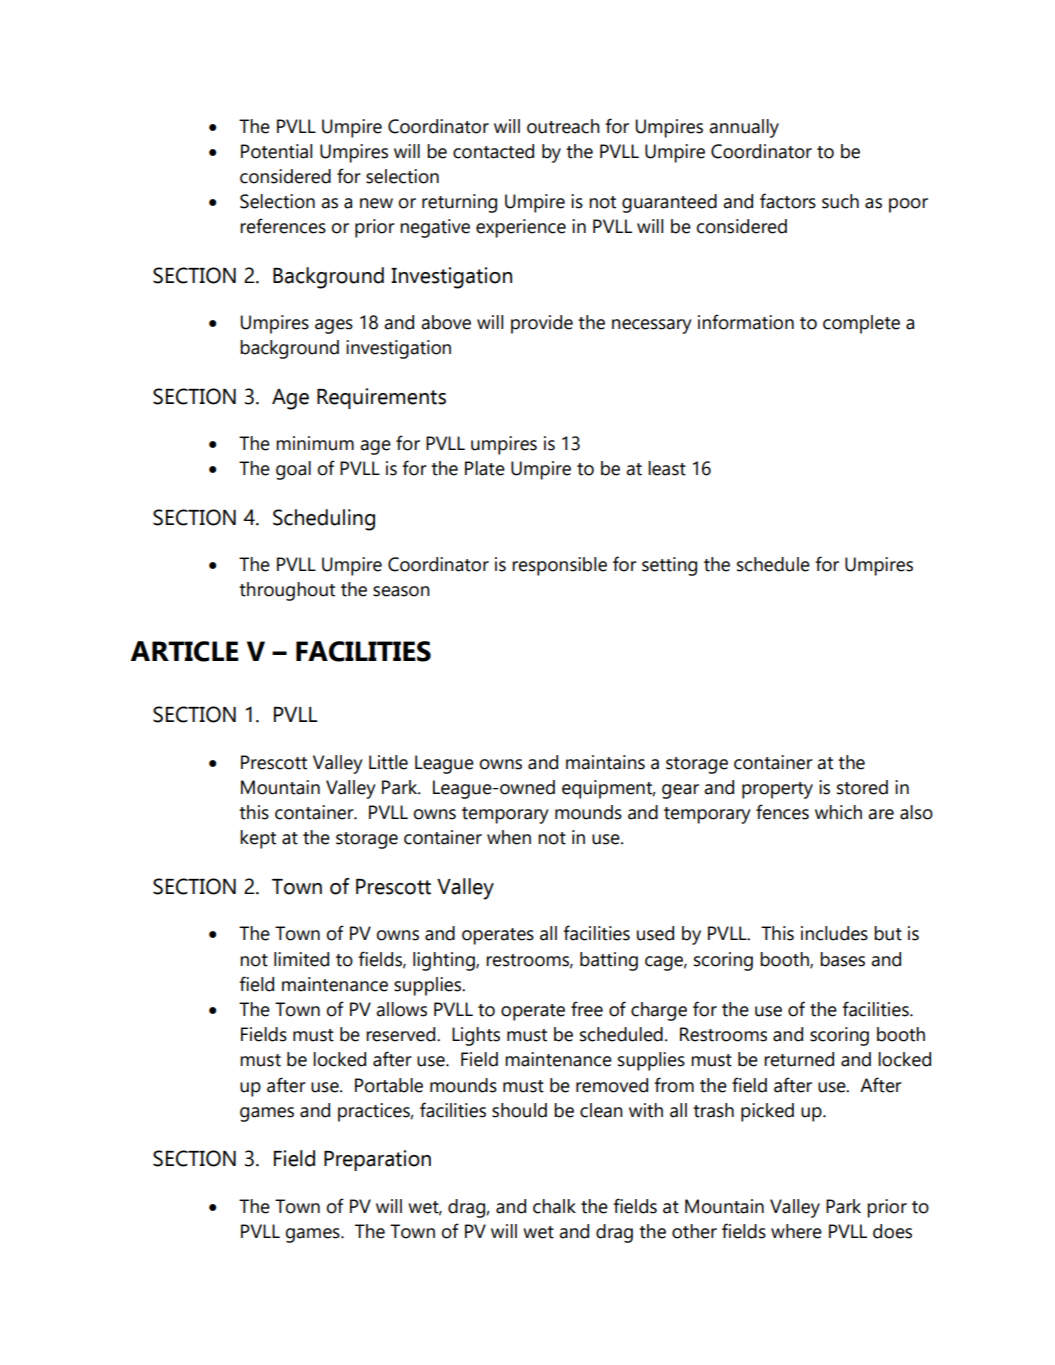 This screenshot has height=1365, width=1055. What do you see at coordinates (840, 201) in the screenshot?
I see `such` at bounding box center [840, 201].
